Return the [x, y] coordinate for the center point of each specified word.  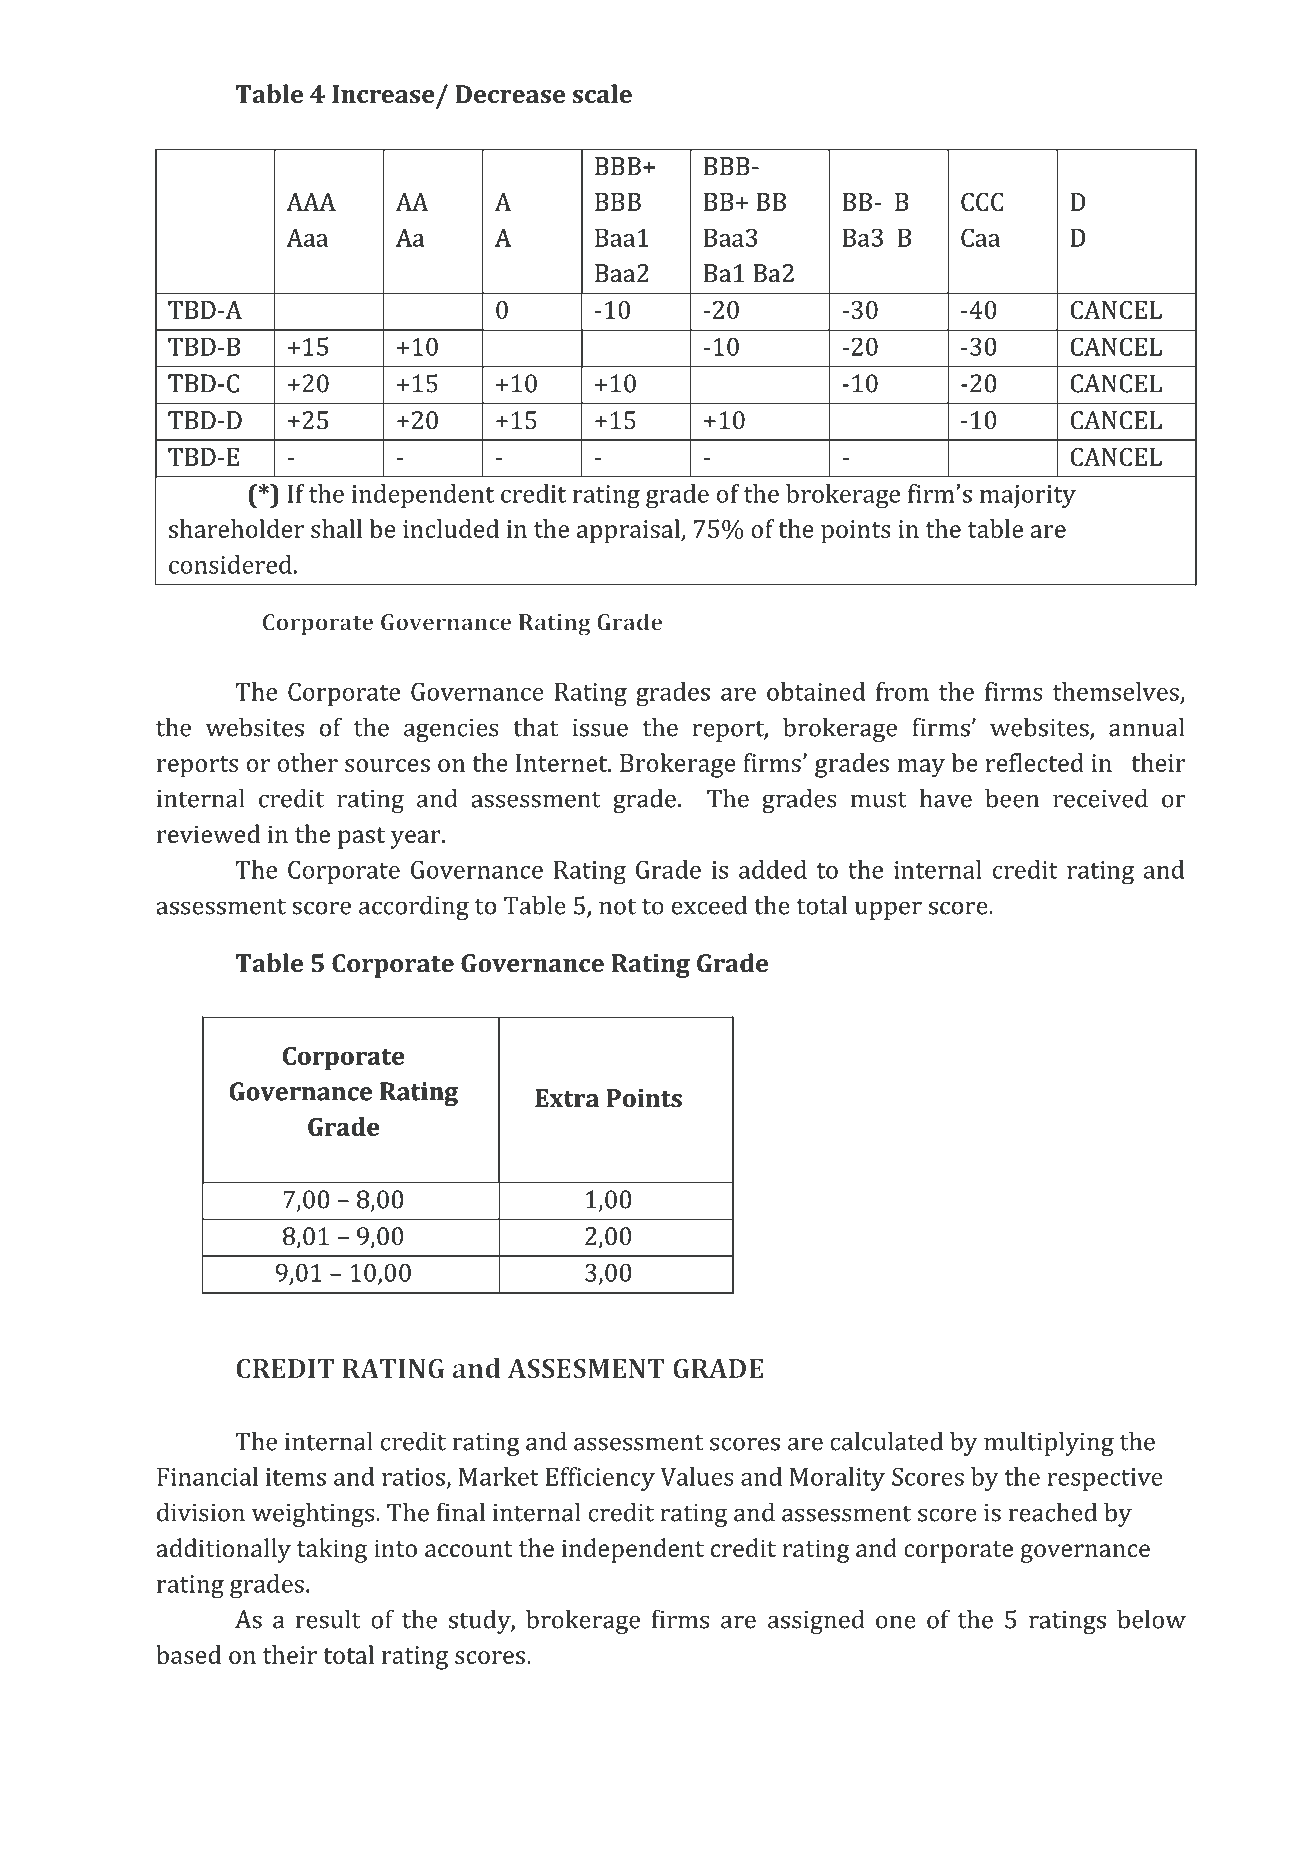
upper [888, 910]
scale [602, 93]
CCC [982, 202]
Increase [383, 94]
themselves [1116, 691]
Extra [567, 1098]
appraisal [629, 531]
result [328, 1619]
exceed [709, 905]
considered [230, 564]
